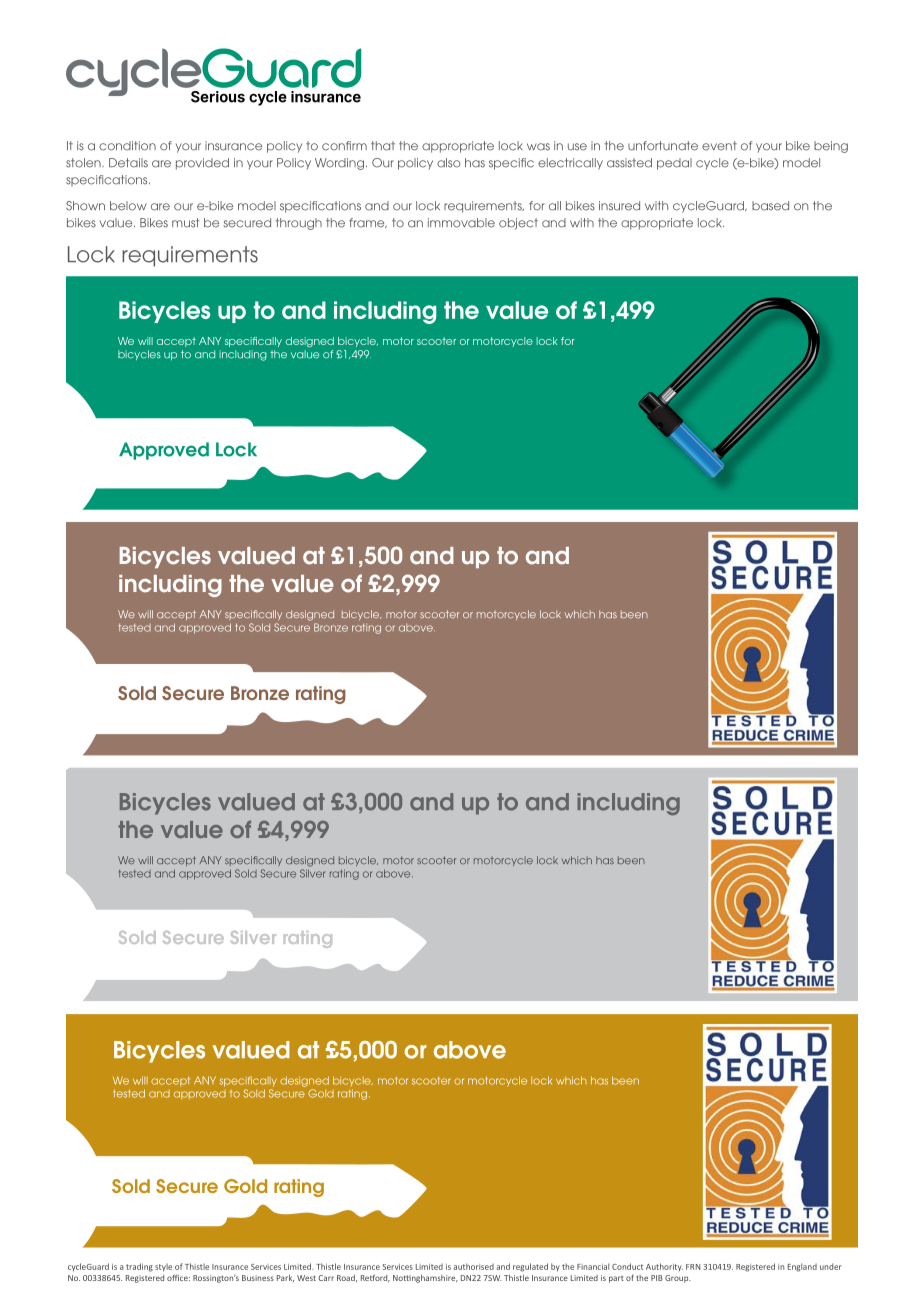 The image size is (924, 1308). Describe the element at coordinates (163, 1267) in the screenshot. I see `style` at that location.
